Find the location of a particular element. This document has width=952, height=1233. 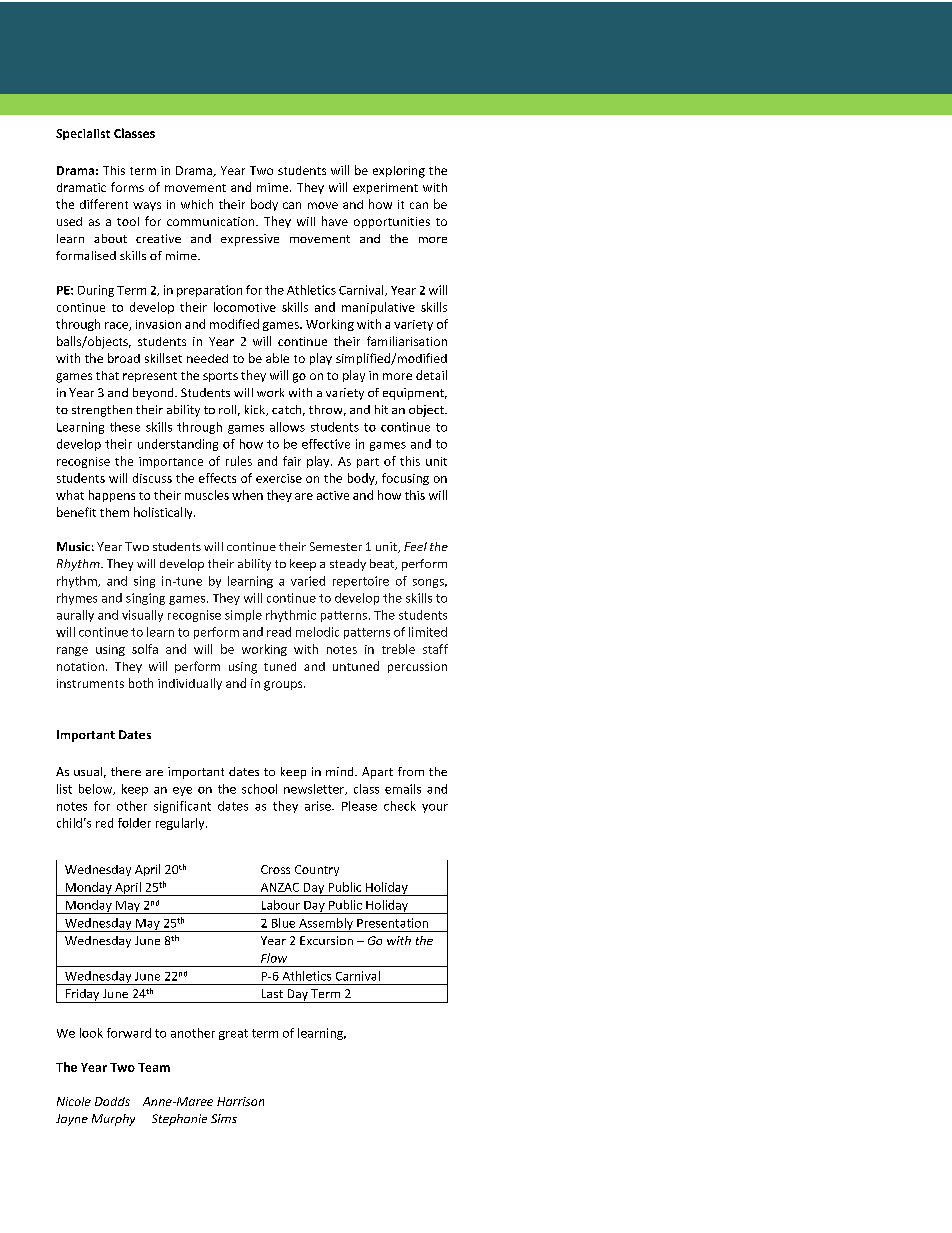

happens is located at coordinates (112, 496).
